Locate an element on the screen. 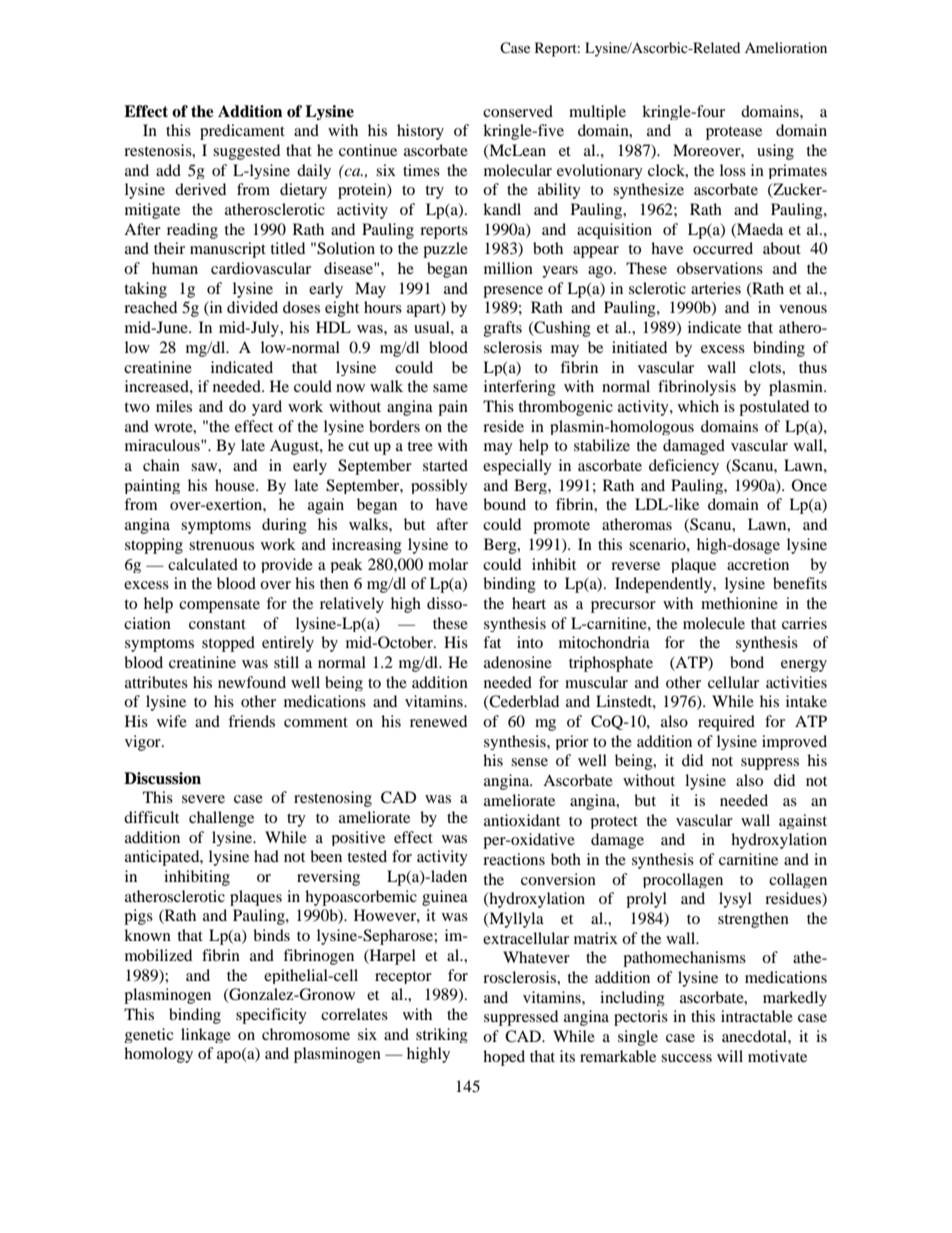 The width and height of the screenshot is (952, 1233). linkage is located at coordinates (206, 1035).
